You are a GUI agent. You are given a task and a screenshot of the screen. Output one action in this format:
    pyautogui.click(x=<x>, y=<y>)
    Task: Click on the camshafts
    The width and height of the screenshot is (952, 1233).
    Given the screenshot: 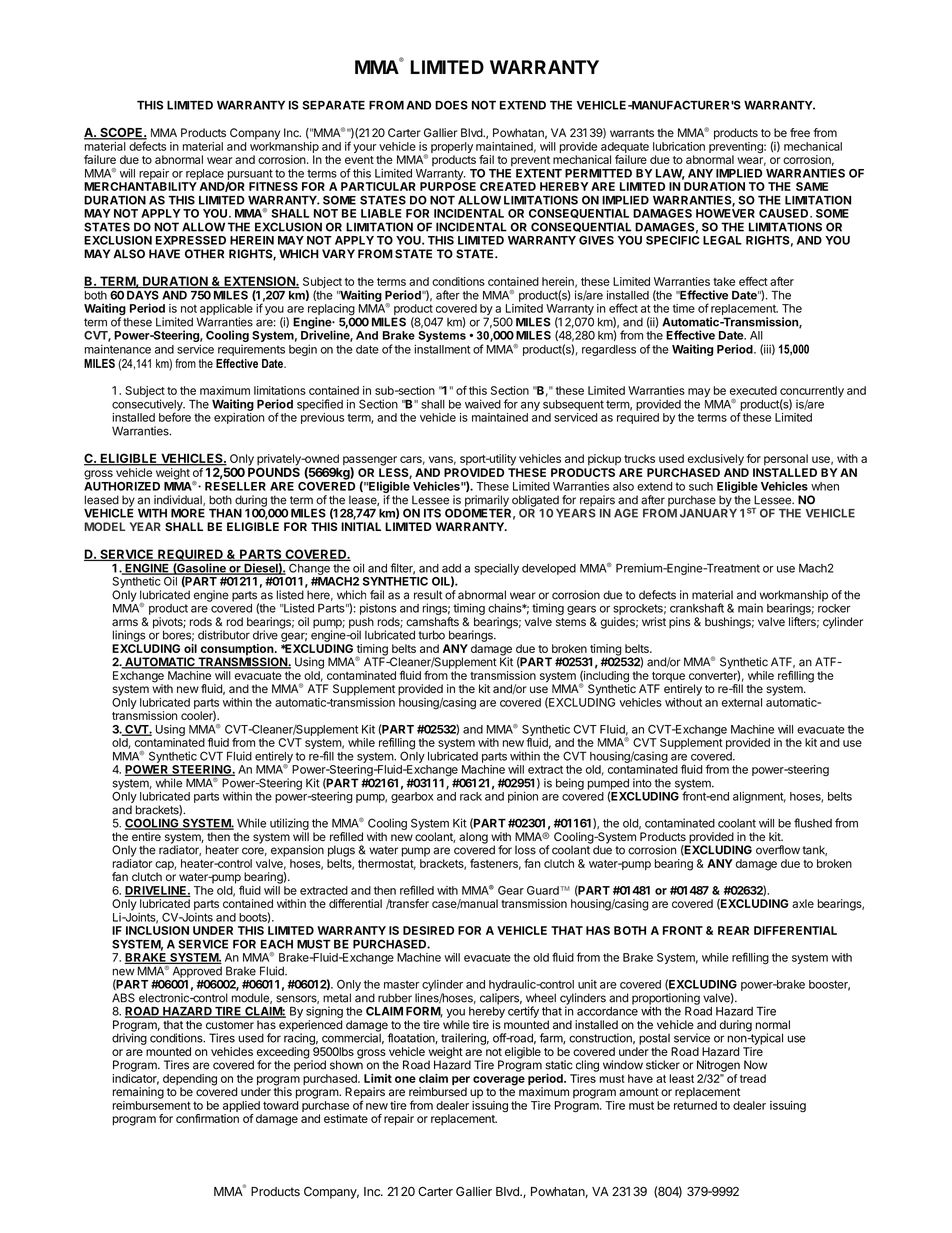 What is the action you would take?
    pyautogui.click(x=432, y=621)
